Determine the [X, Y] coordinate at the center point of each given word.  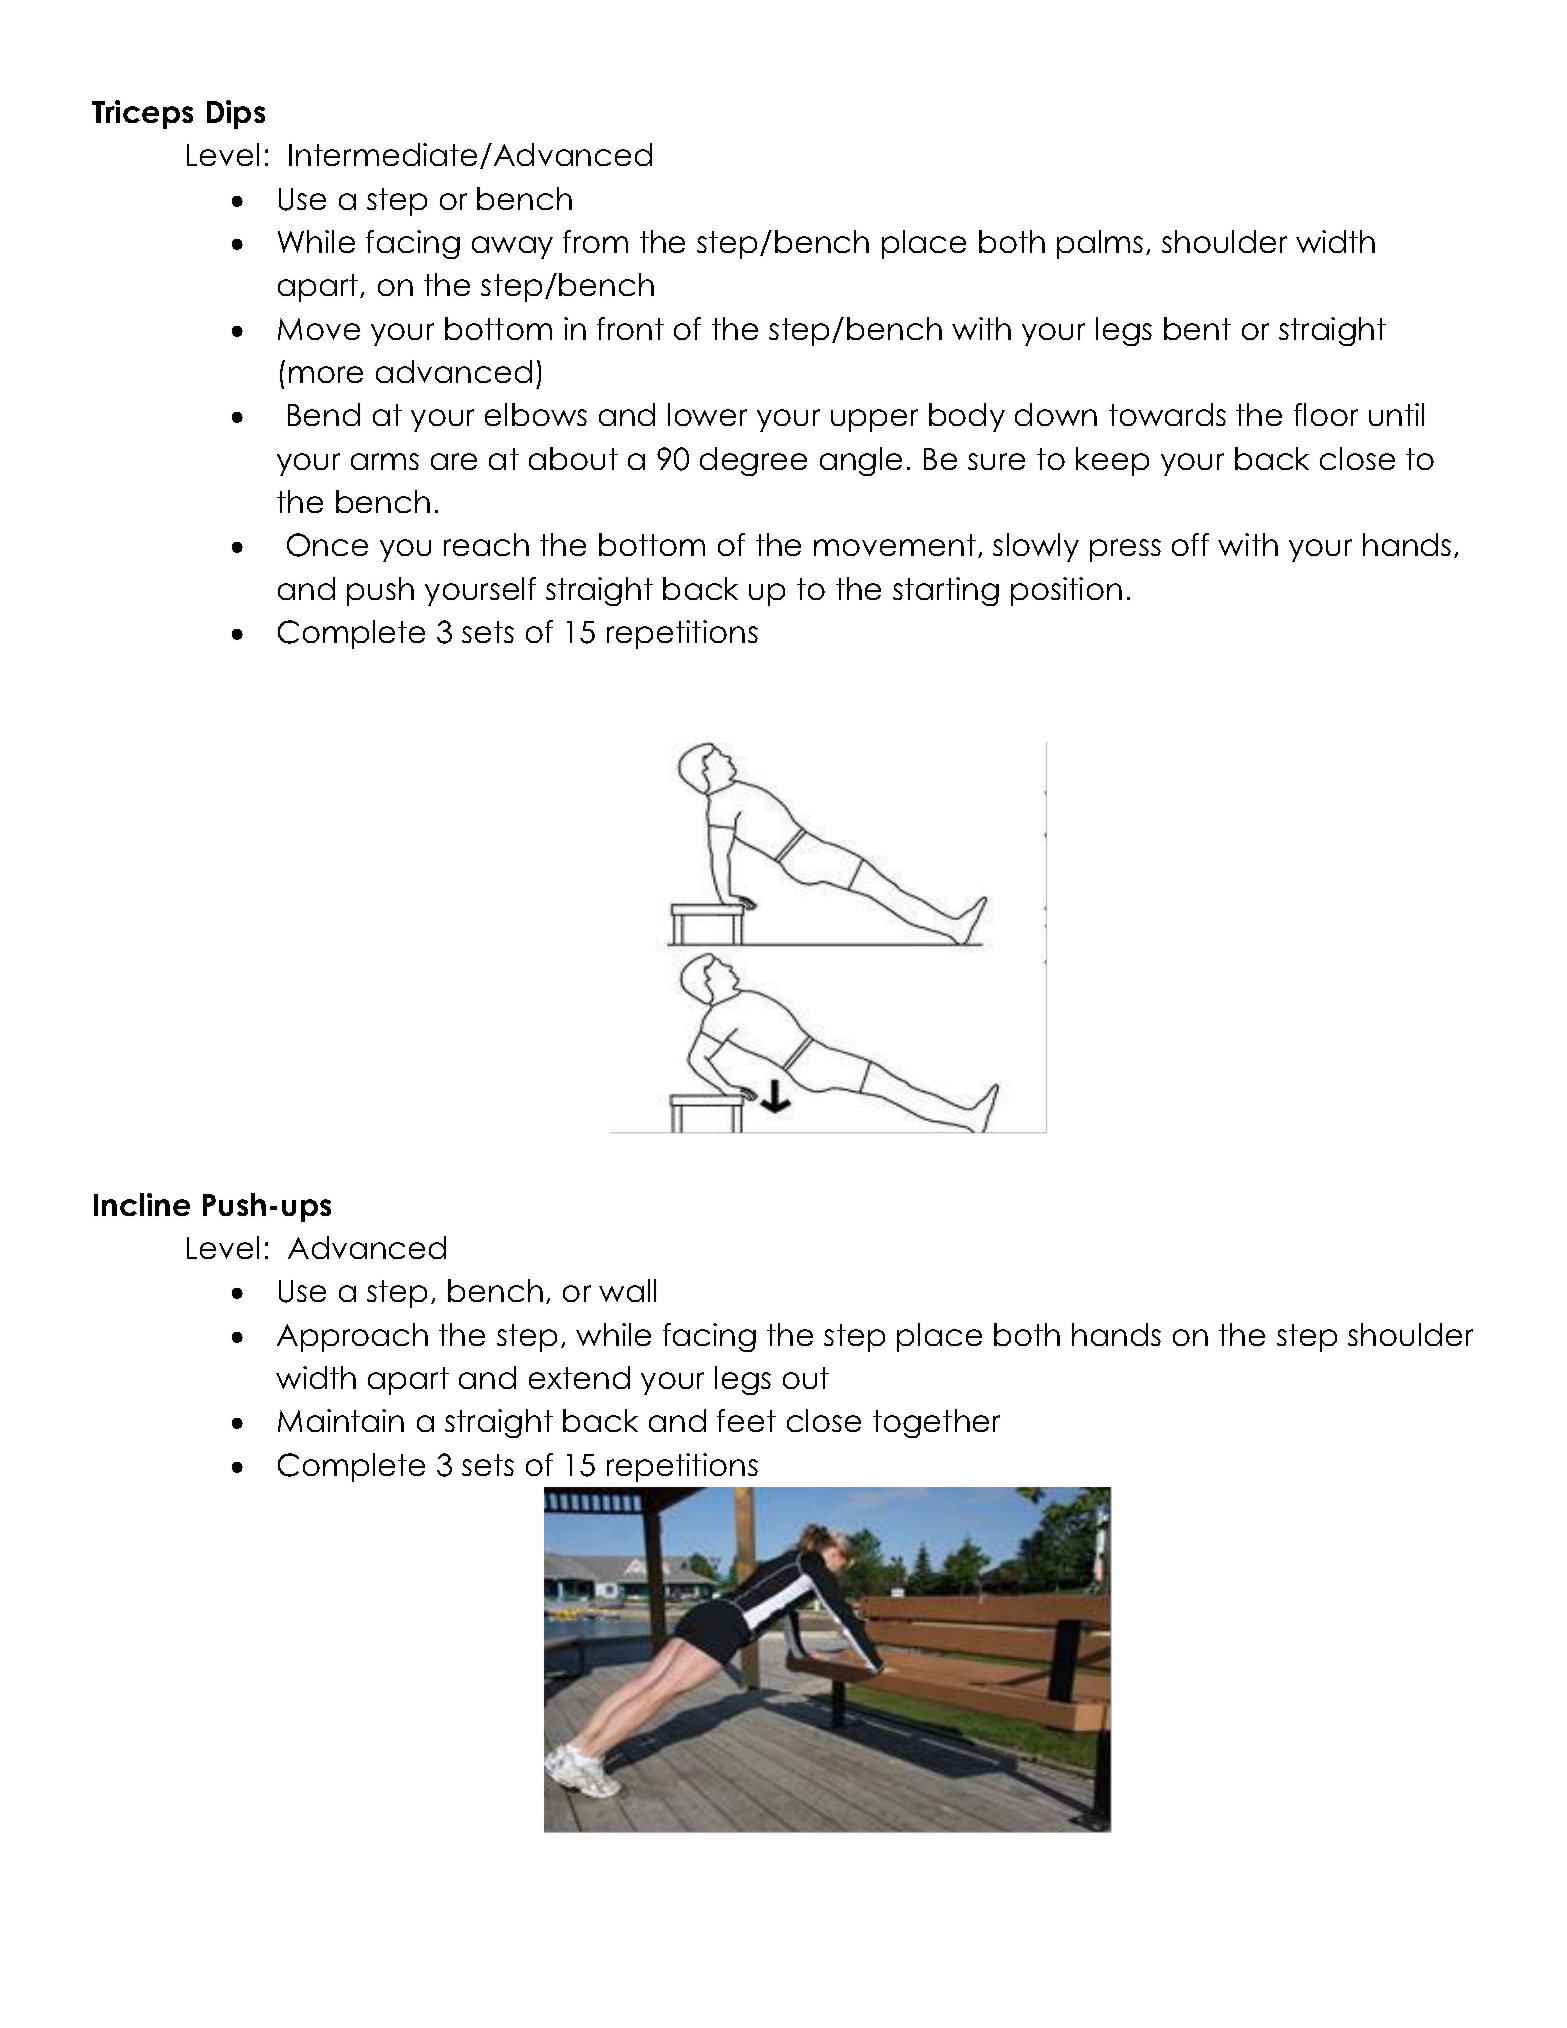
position [1066, 591]
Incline [142, 1204]
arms [385, 461]
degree [753, 461]
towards [1167, 414]
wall [627, 1290]
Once [327, 545]
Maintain [341, 1420]
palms [1100, 244]
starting [946, 591]
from [595, 241]
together [936, 1423]
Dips [236, 114]
